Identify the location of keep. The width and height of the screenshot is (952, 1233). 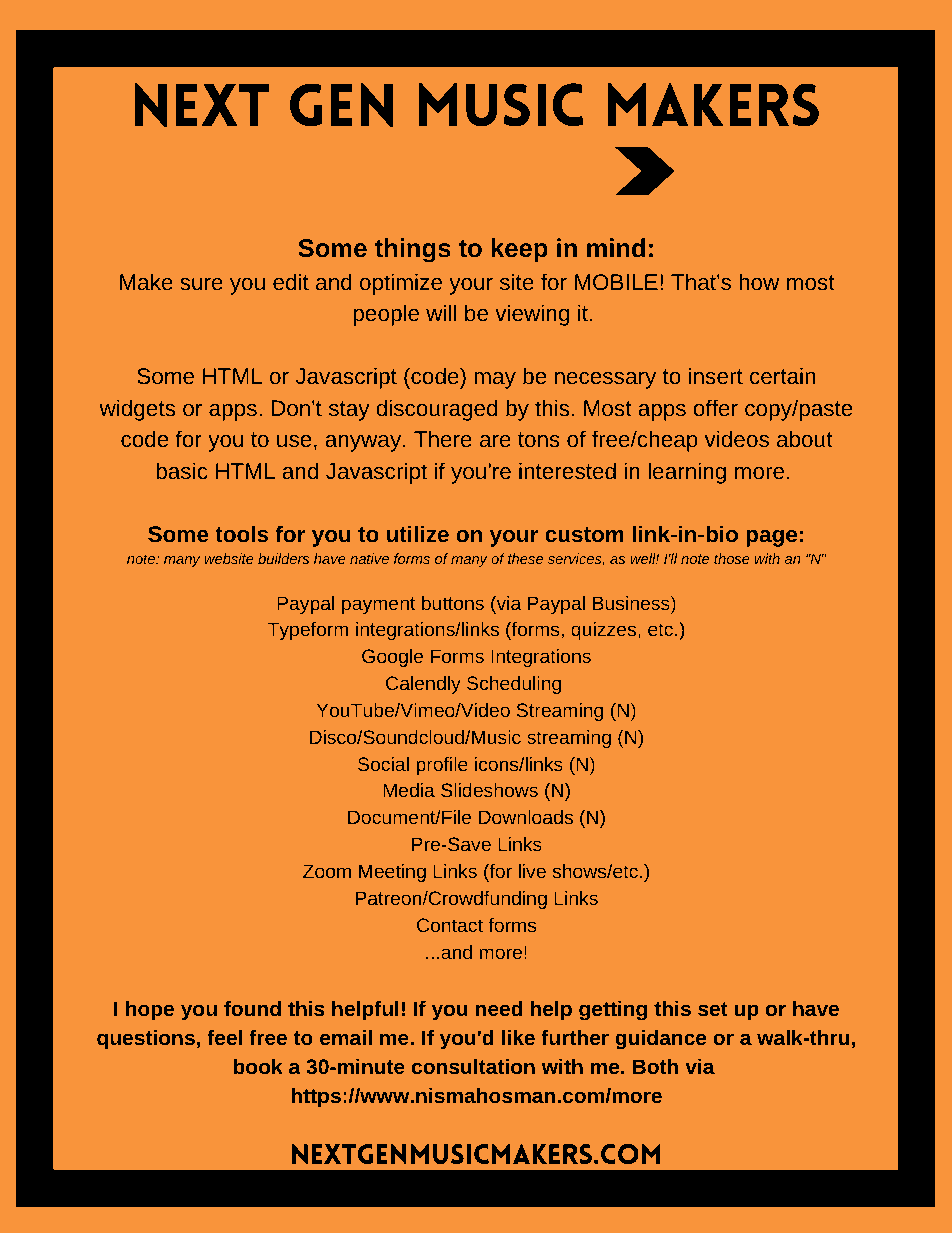
(520, 250).
